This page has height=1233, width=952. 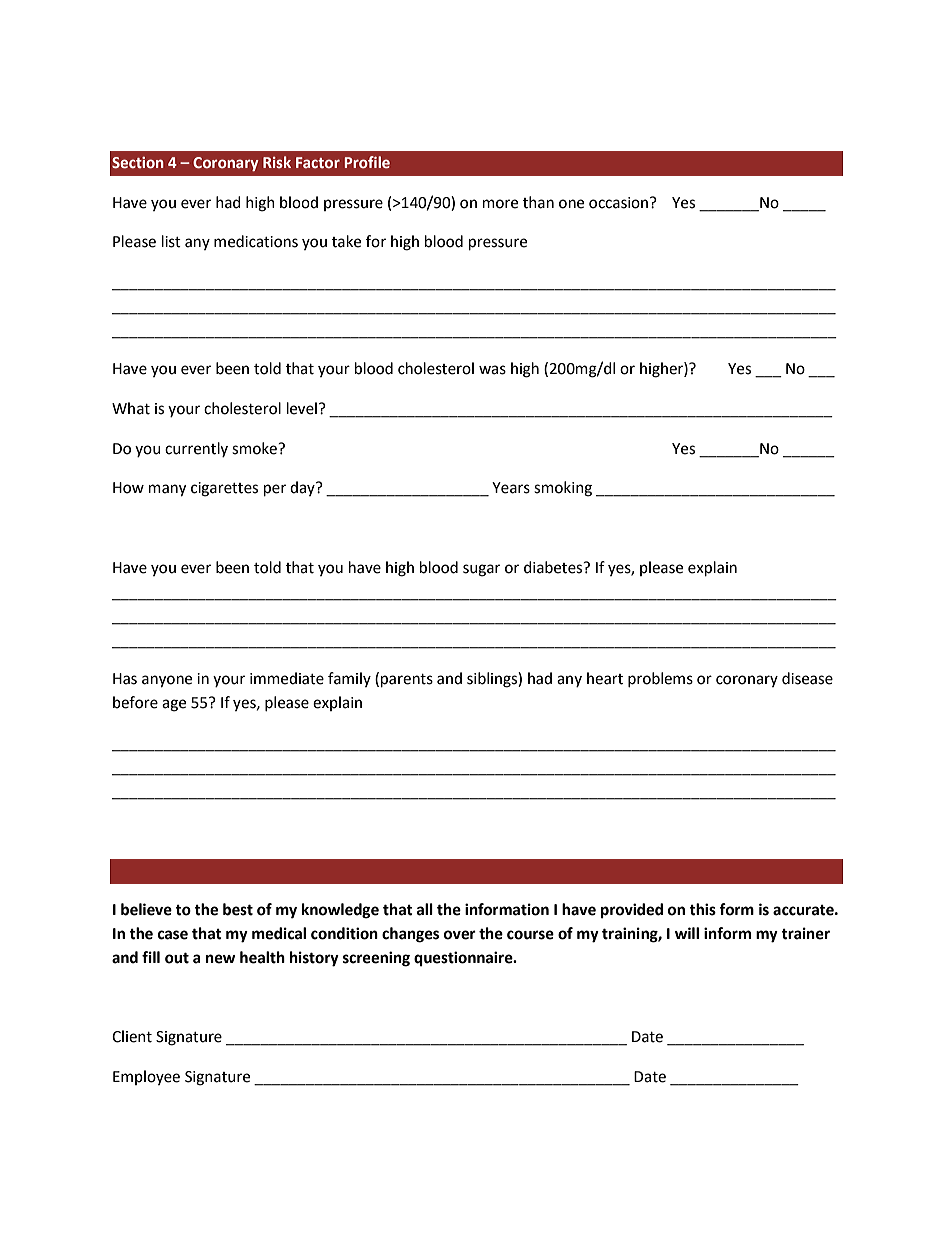 I want to click on sugar, so click(x=481, y=570).
